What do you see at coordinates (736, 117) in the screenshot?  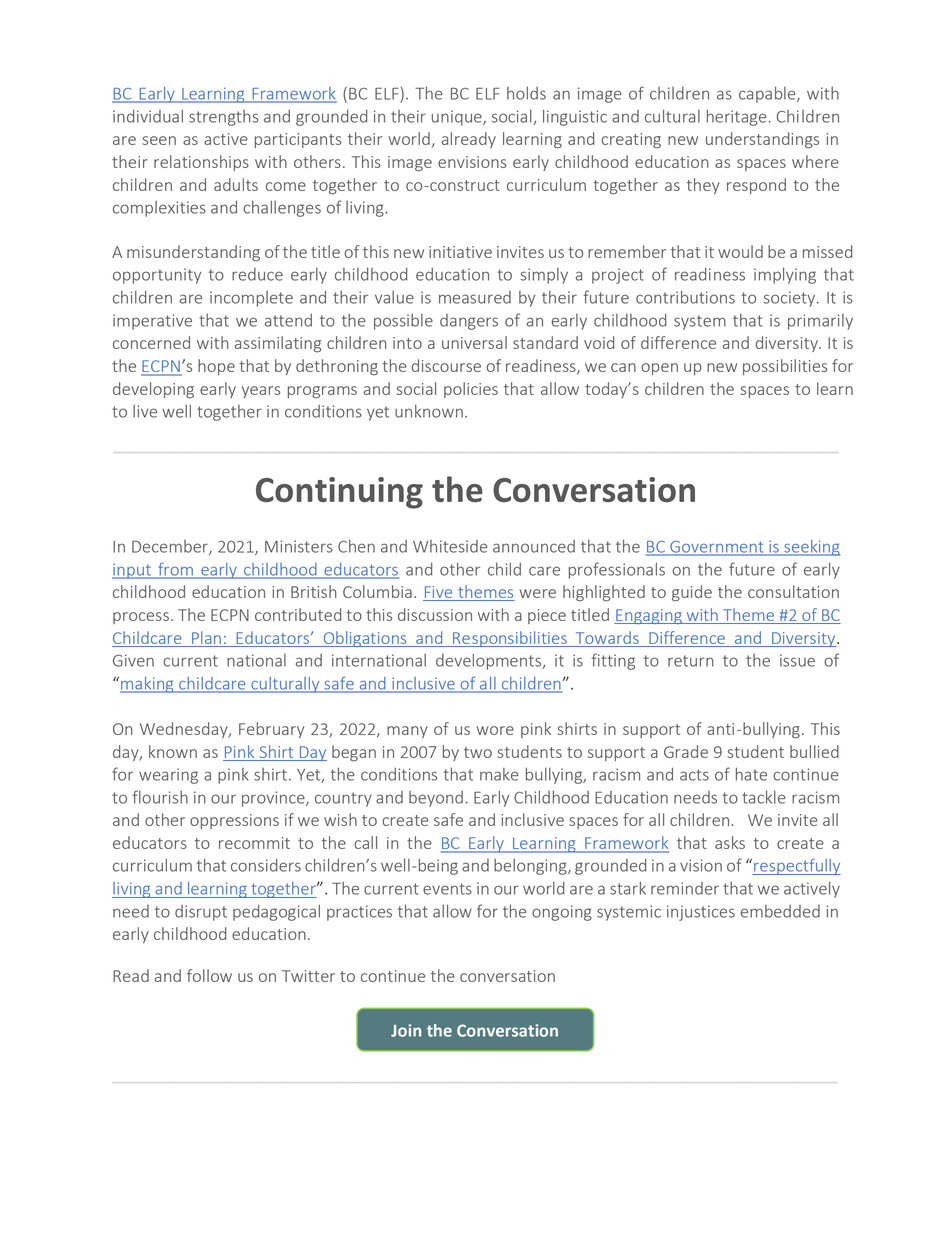 I see `heritage` at bounding box center [736, 117].
